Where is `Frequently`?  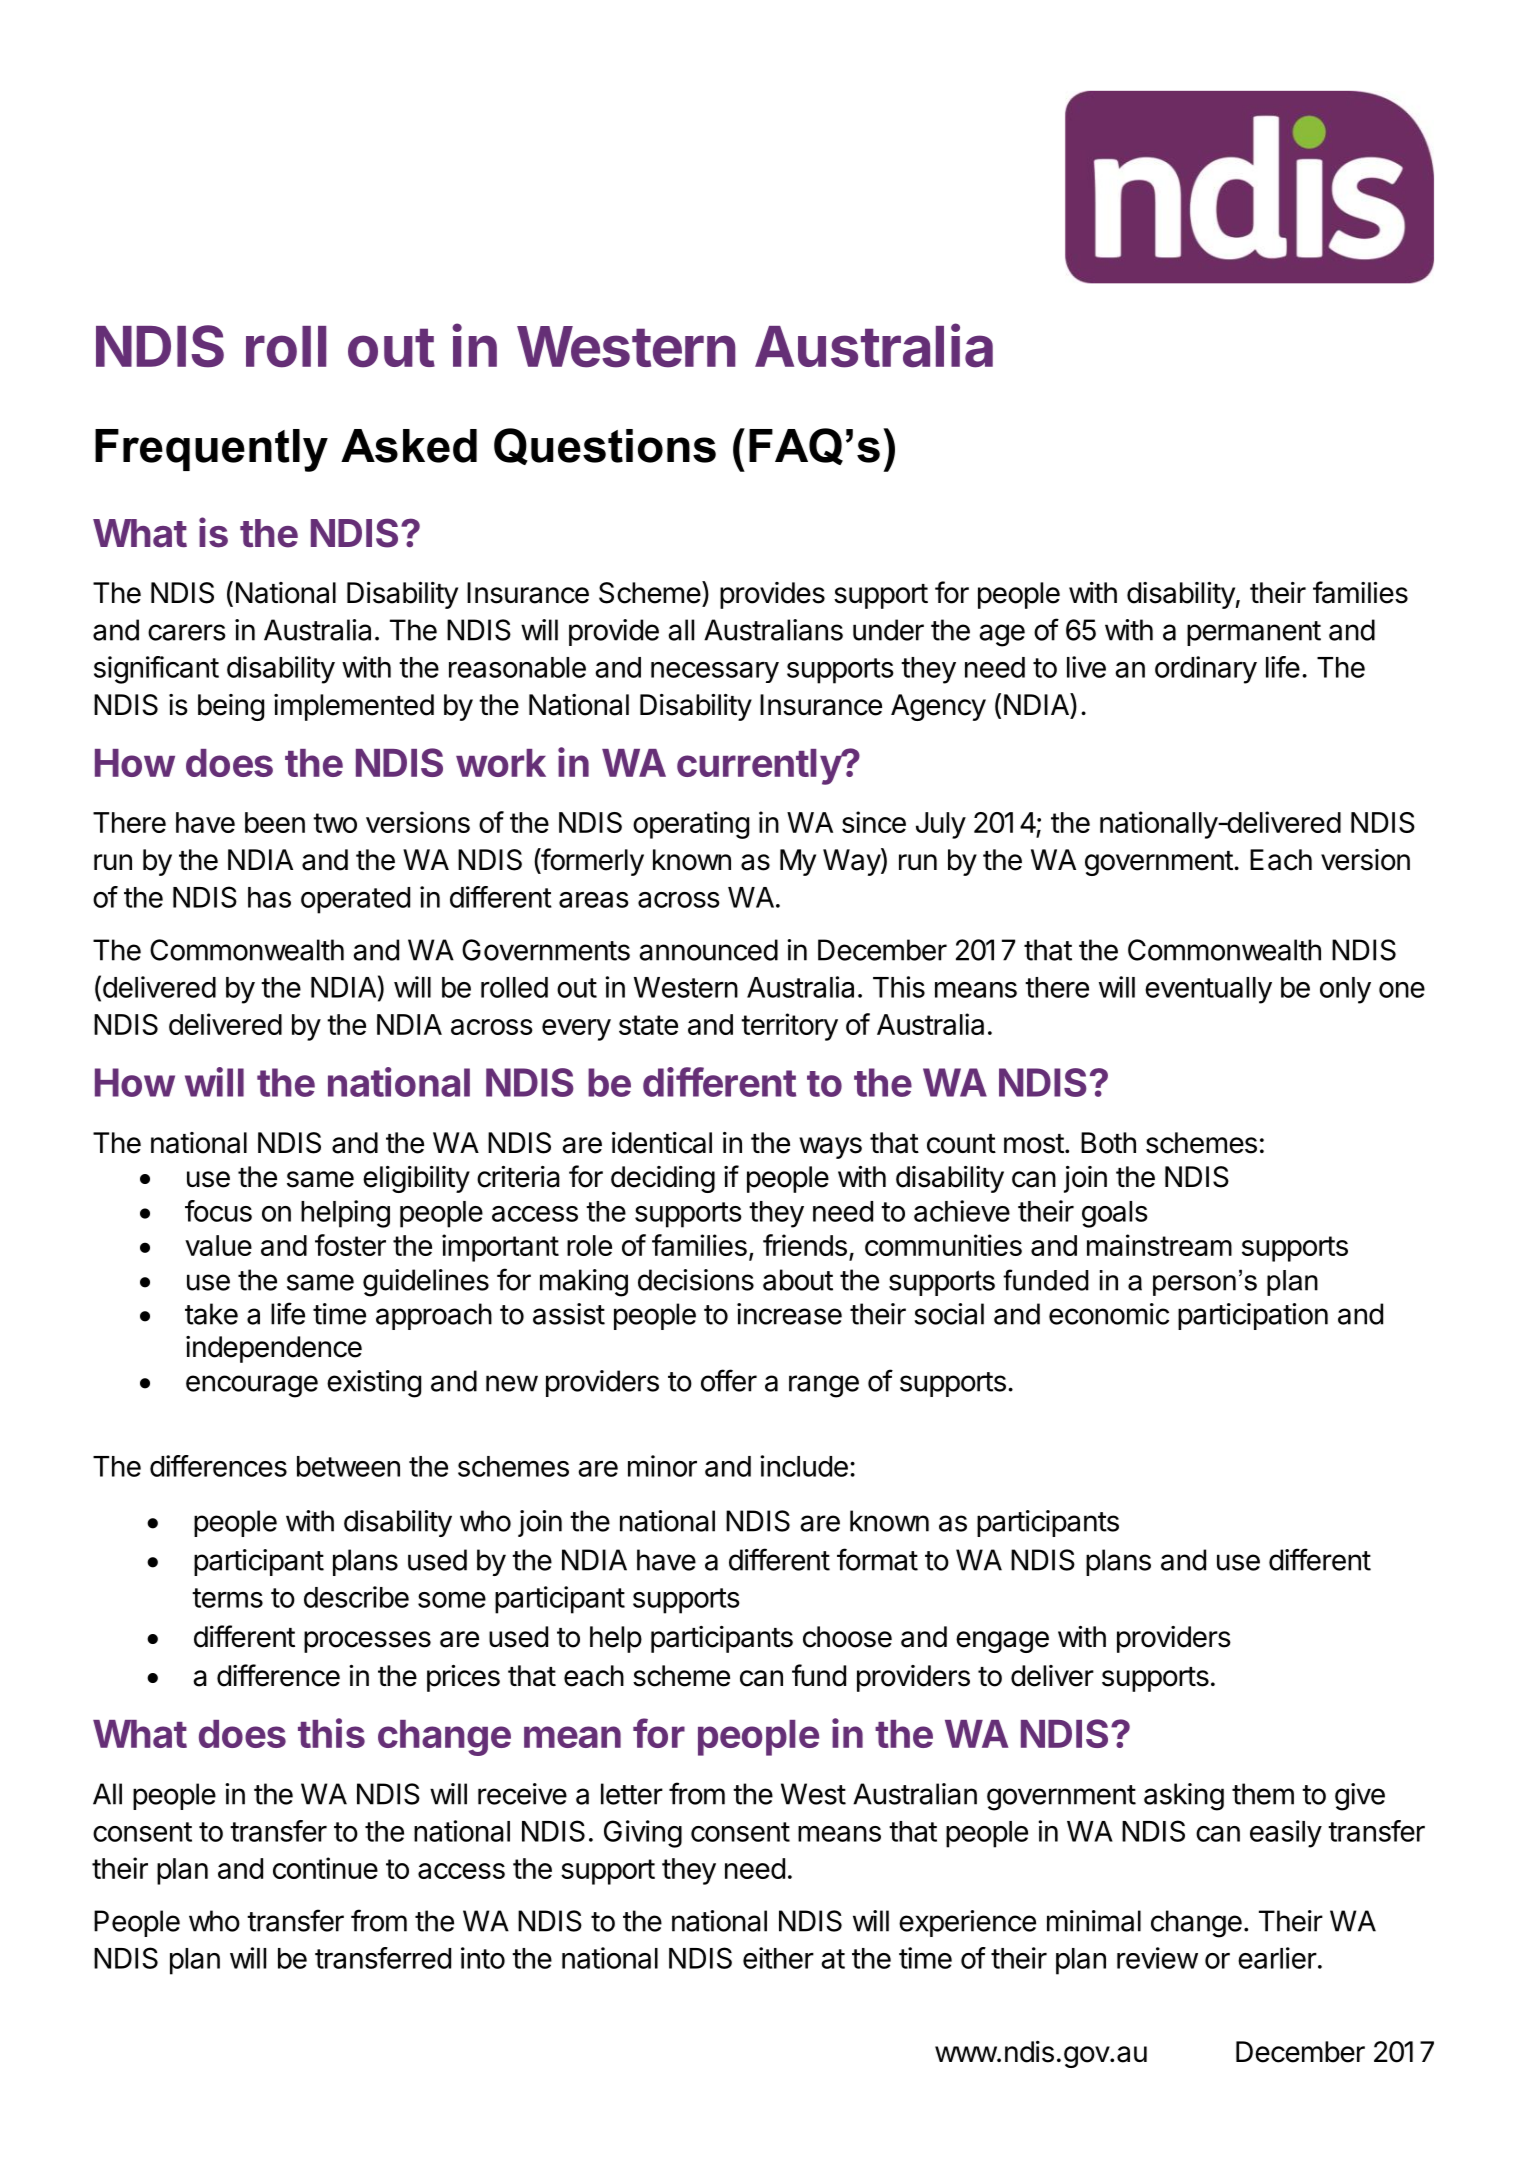
Frequently is located at coordinates (211, 450).
